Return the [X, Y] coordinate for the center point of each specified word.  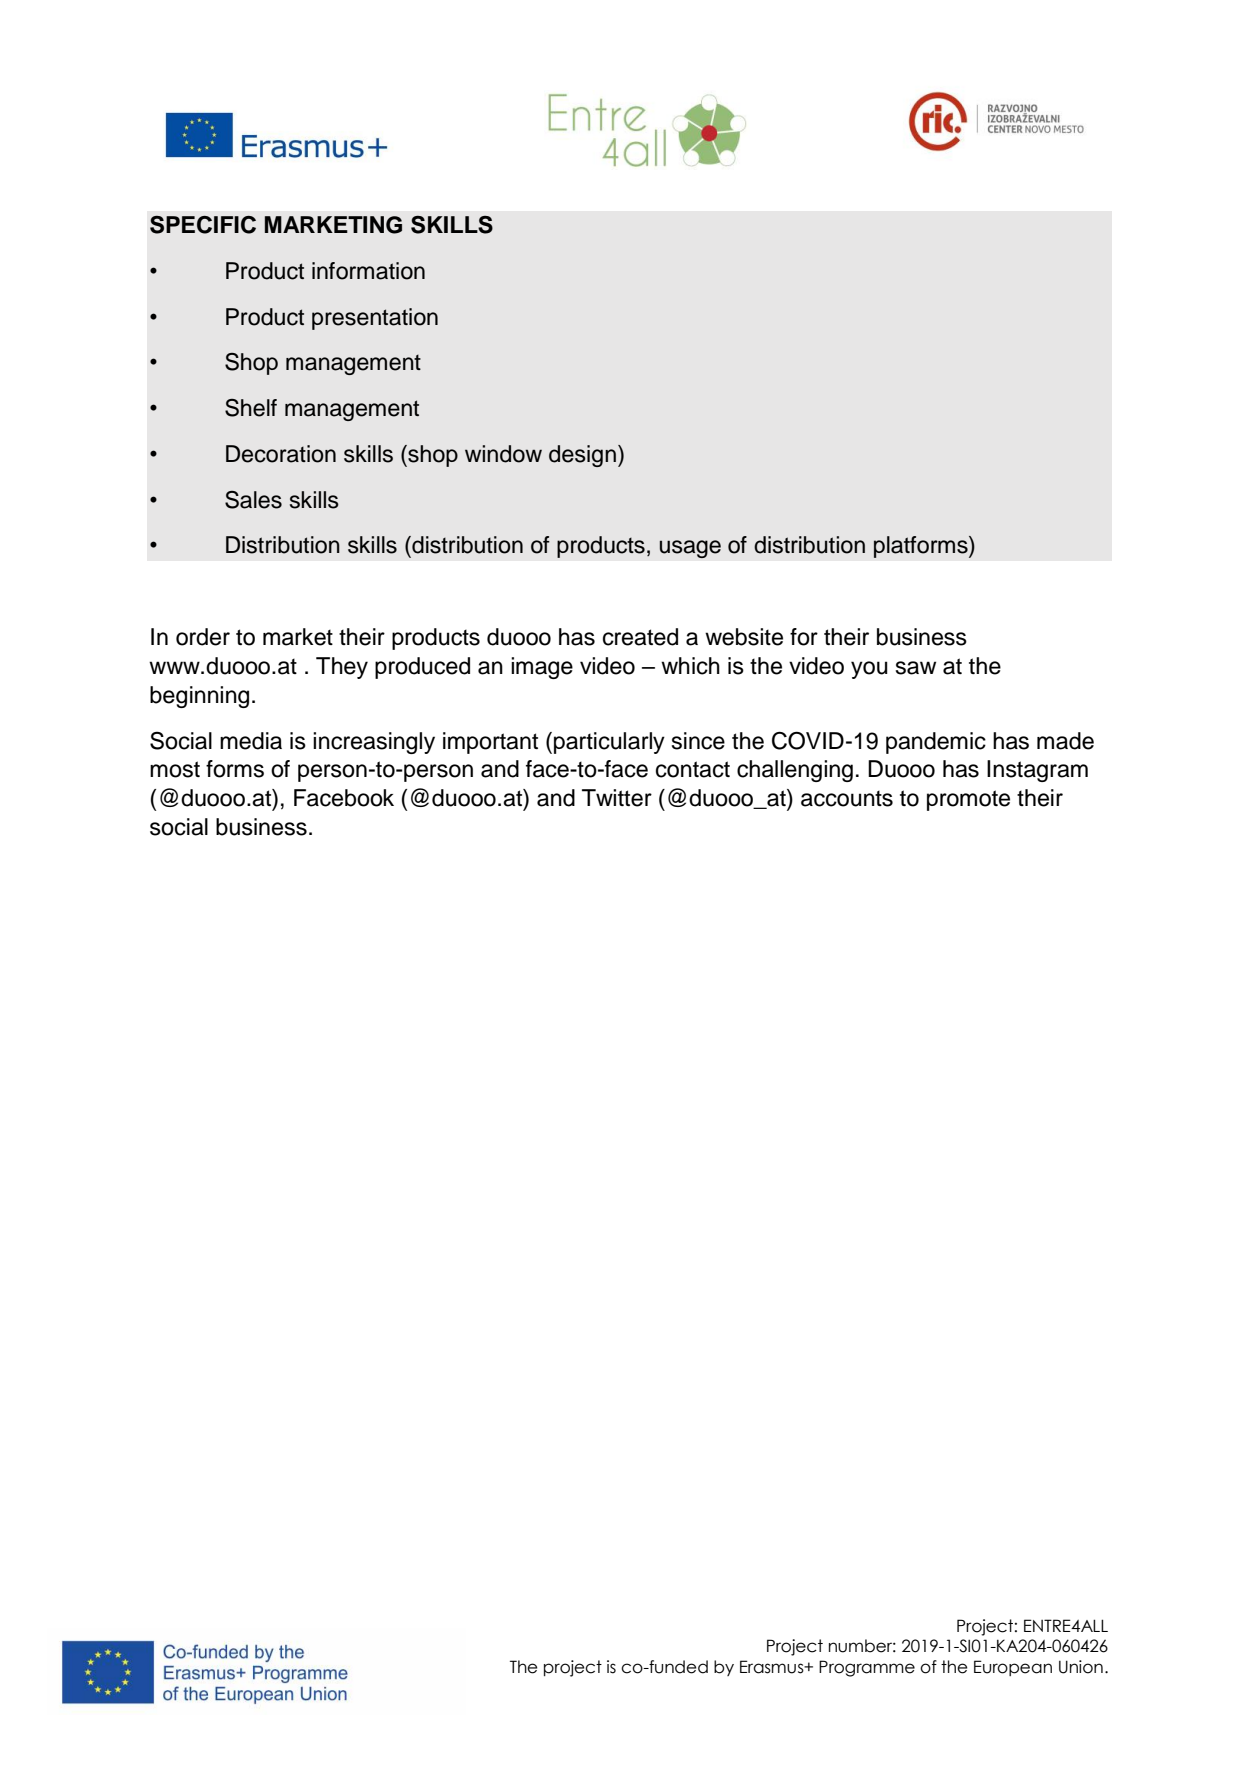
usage [690, 549]
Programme [867, 1668]
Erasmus [773, 1667]
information [368, 271]
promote [968, 800]
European [1013, 1668]
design [582, 456]
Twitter [617, 798]
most [175, 769]
